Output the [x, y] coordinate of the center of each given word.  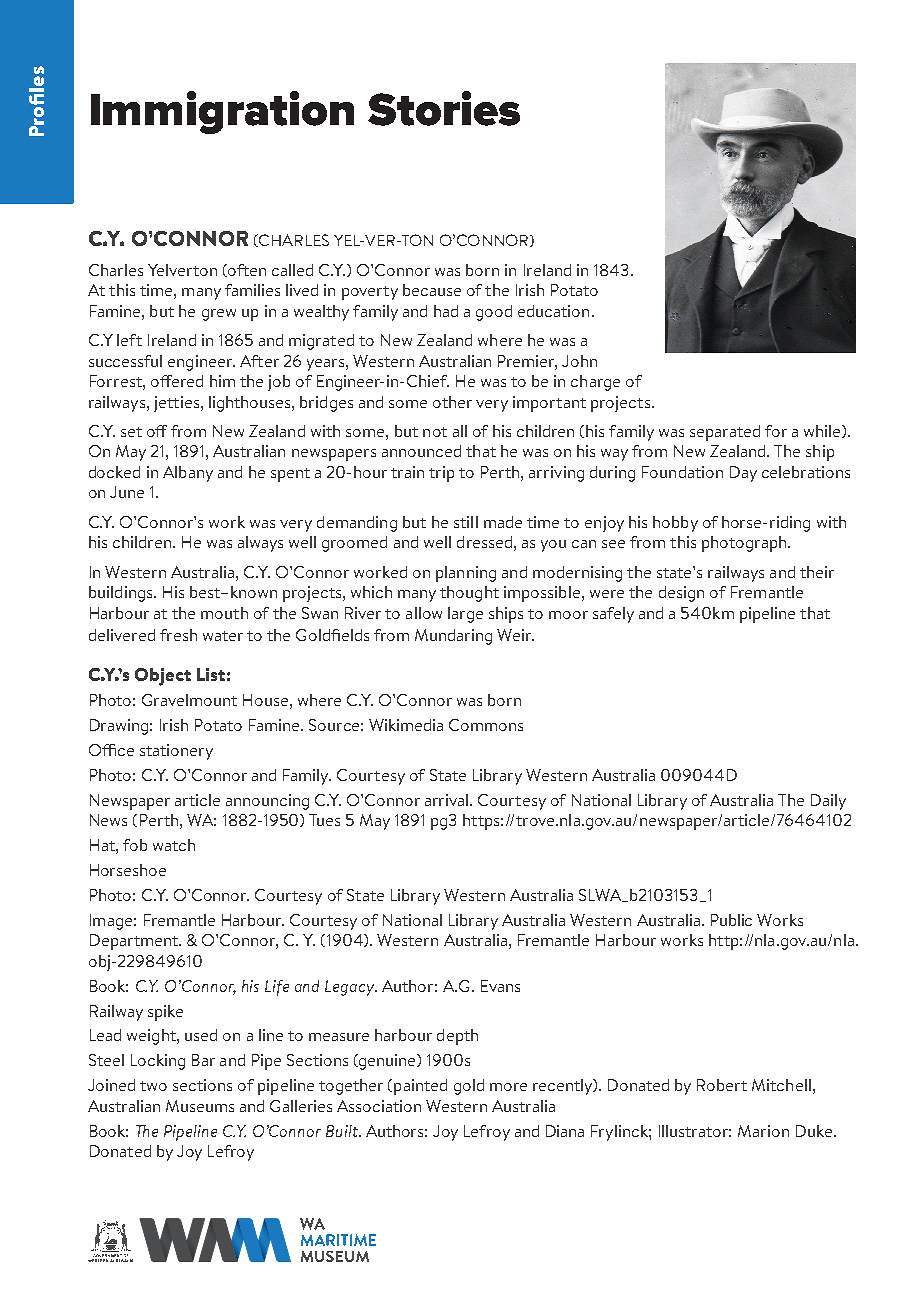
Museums [200, 1106]
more [508, 1087]
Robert [722, 1085]
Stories [444, 108]
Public [731, 920]
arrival [448, 800]
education [553, 311]
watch [174, 845]
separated [725, 433]
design [681, 594]
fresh [178, 635]
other [452, 402]
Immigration [222, 112]
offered [177, 381]
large [465, 615]
